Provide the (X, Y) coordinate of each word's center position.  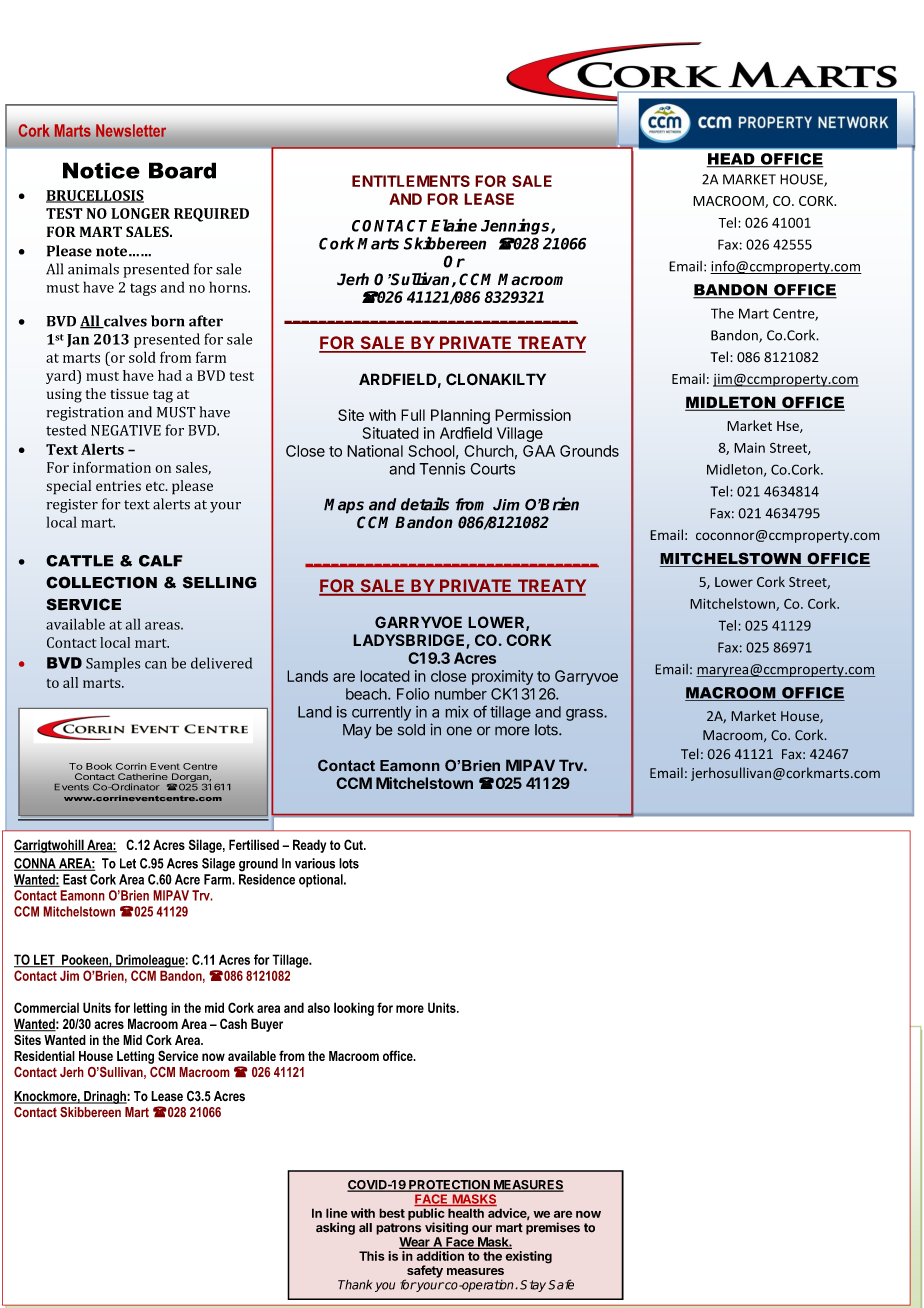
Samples (113, 664)
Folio (413, 694)
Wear (415, 1243)
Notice (101, 170)
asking (335, 1228)
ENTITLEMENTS (411, 181)
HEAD (732, 160)
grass (585, 715)
